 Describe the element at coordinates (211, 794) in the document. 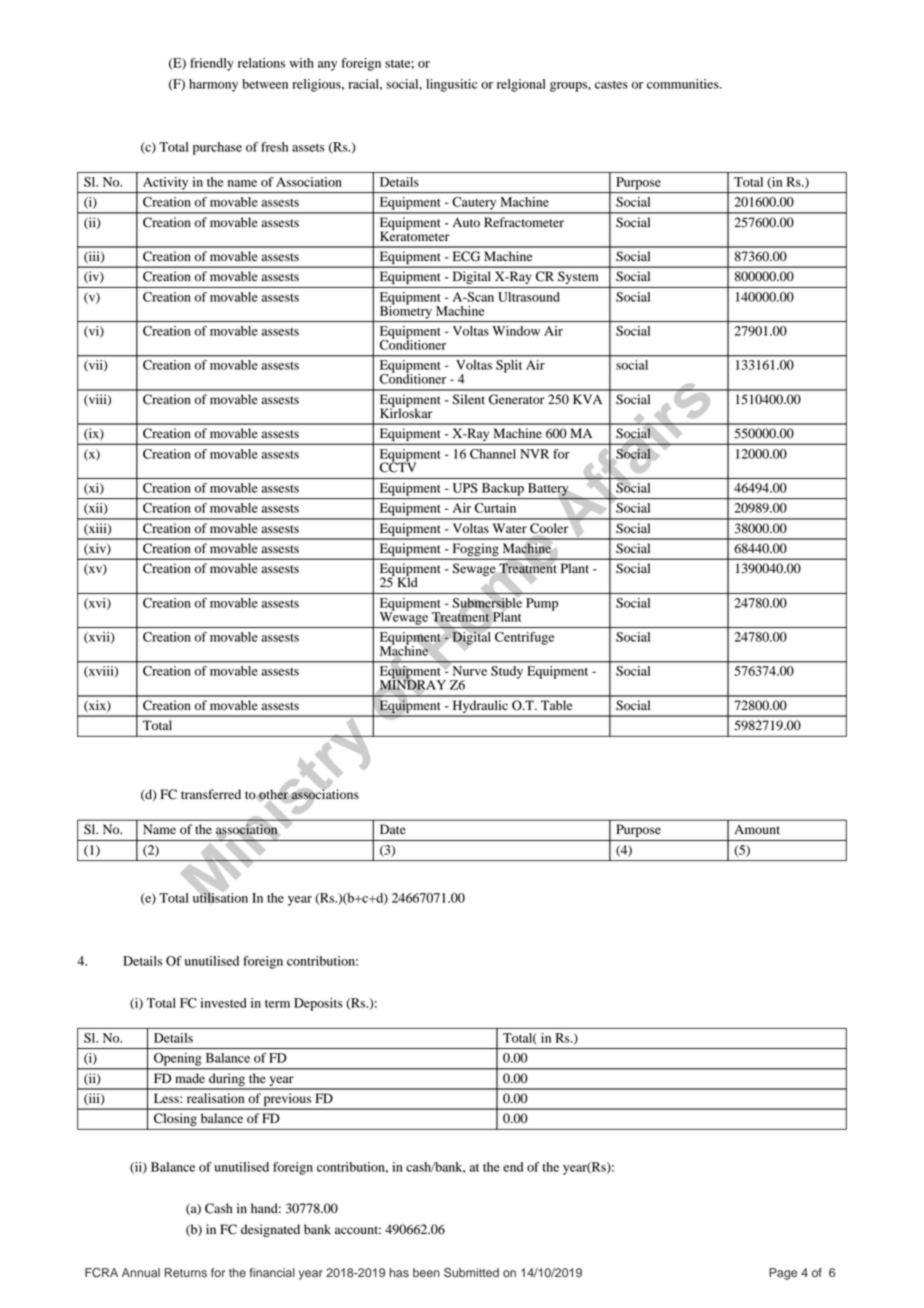

I see `transferred` at that location.
